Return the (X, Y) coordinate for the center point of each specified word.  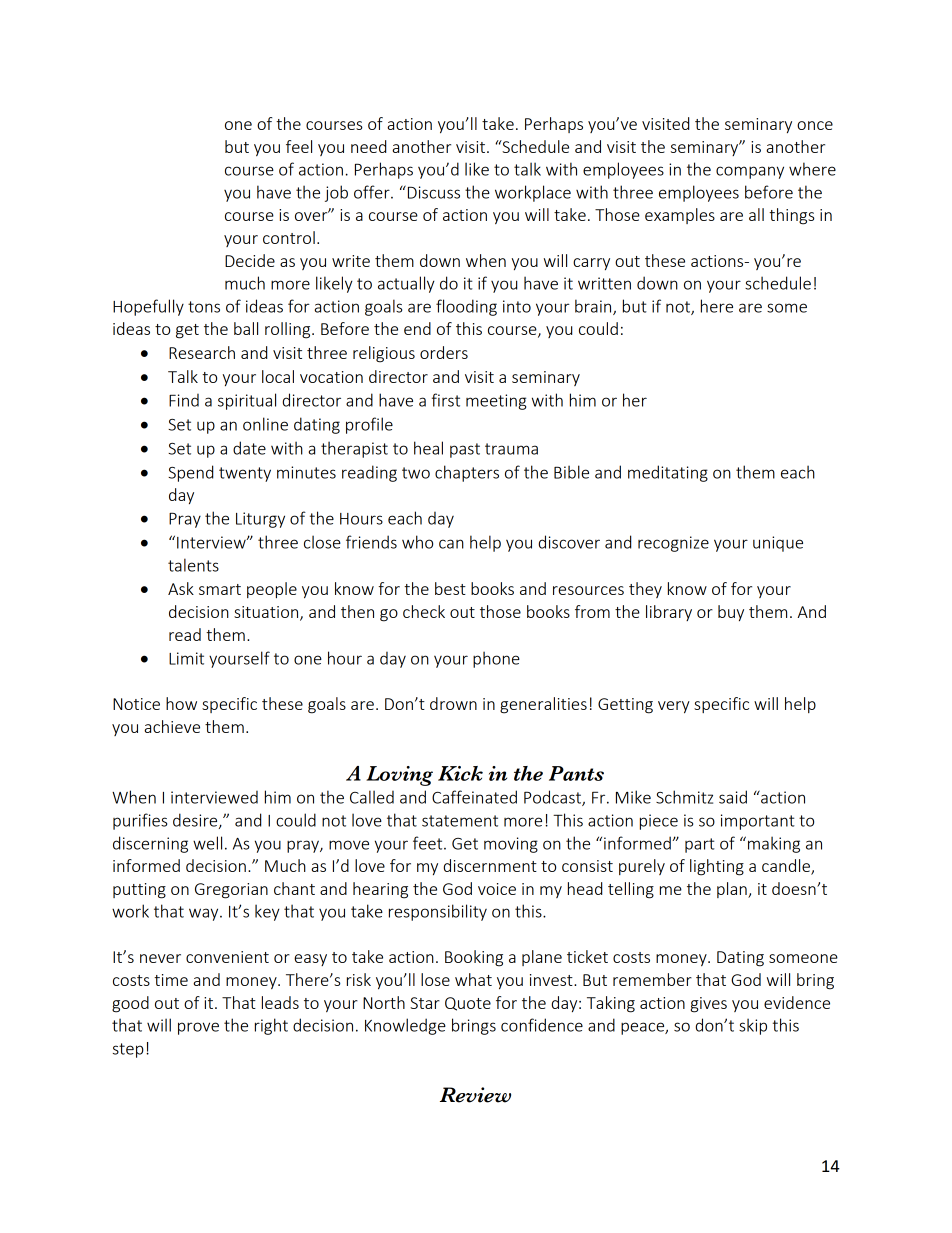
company (750, 172)
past (465, 450)
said (733, 797)
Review (475, 1095)
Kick (460, 773)
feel (299, 146)
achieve (172, 726)
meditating (668, 473)
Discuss (432, 192)
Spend (190, 473)
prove (198, 1028)
